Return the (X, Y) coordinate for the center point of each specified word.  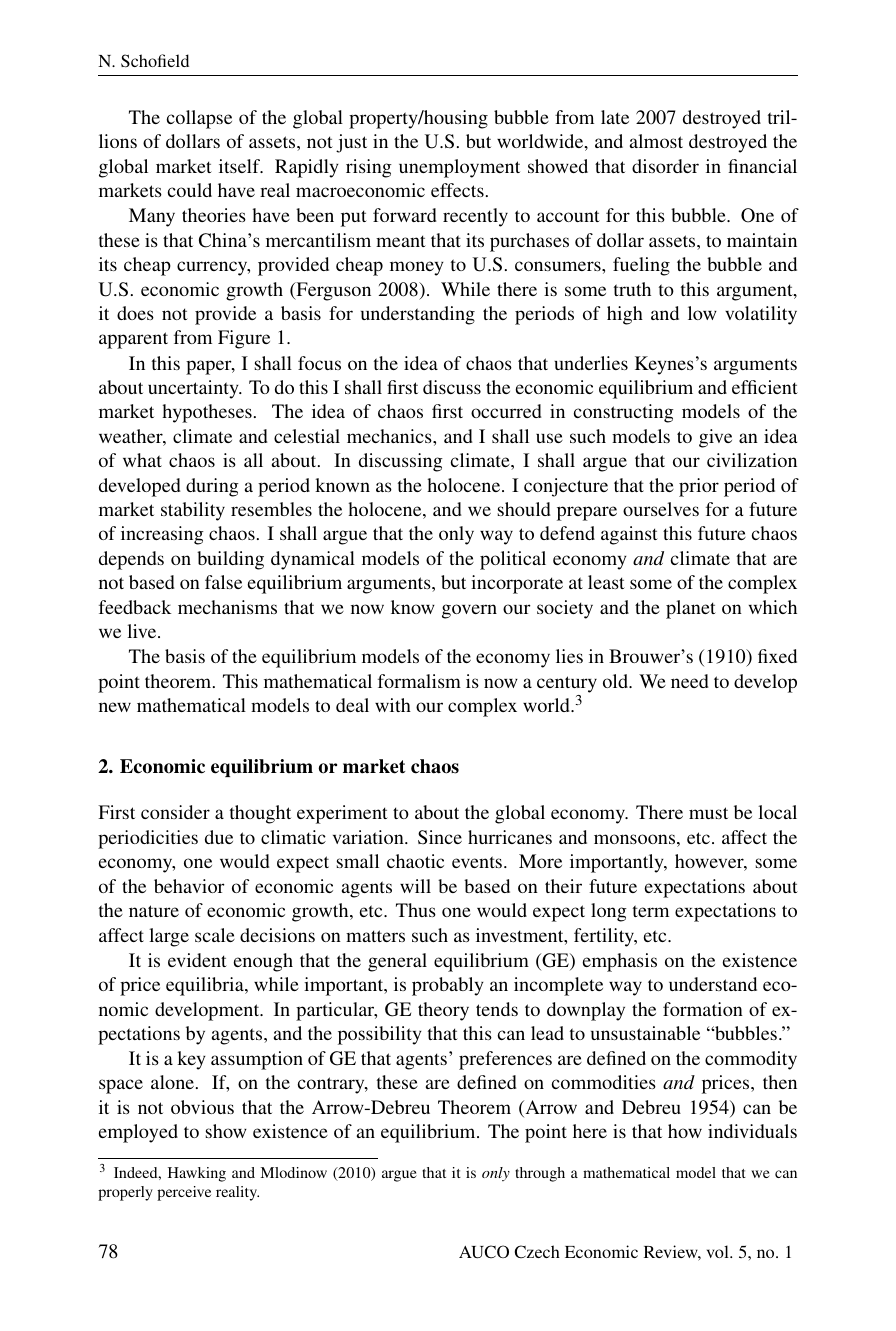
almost (656, 141)
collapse (199, 119)
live (143, 631)
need (690, 681)
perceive (184, 1193)
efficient (765, 387)
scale (215, 935)
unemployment (459, 168)
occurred (506, 411)
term (651, 911)
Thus (416, 910)
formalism (419, 681)
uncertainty (194, 389)
